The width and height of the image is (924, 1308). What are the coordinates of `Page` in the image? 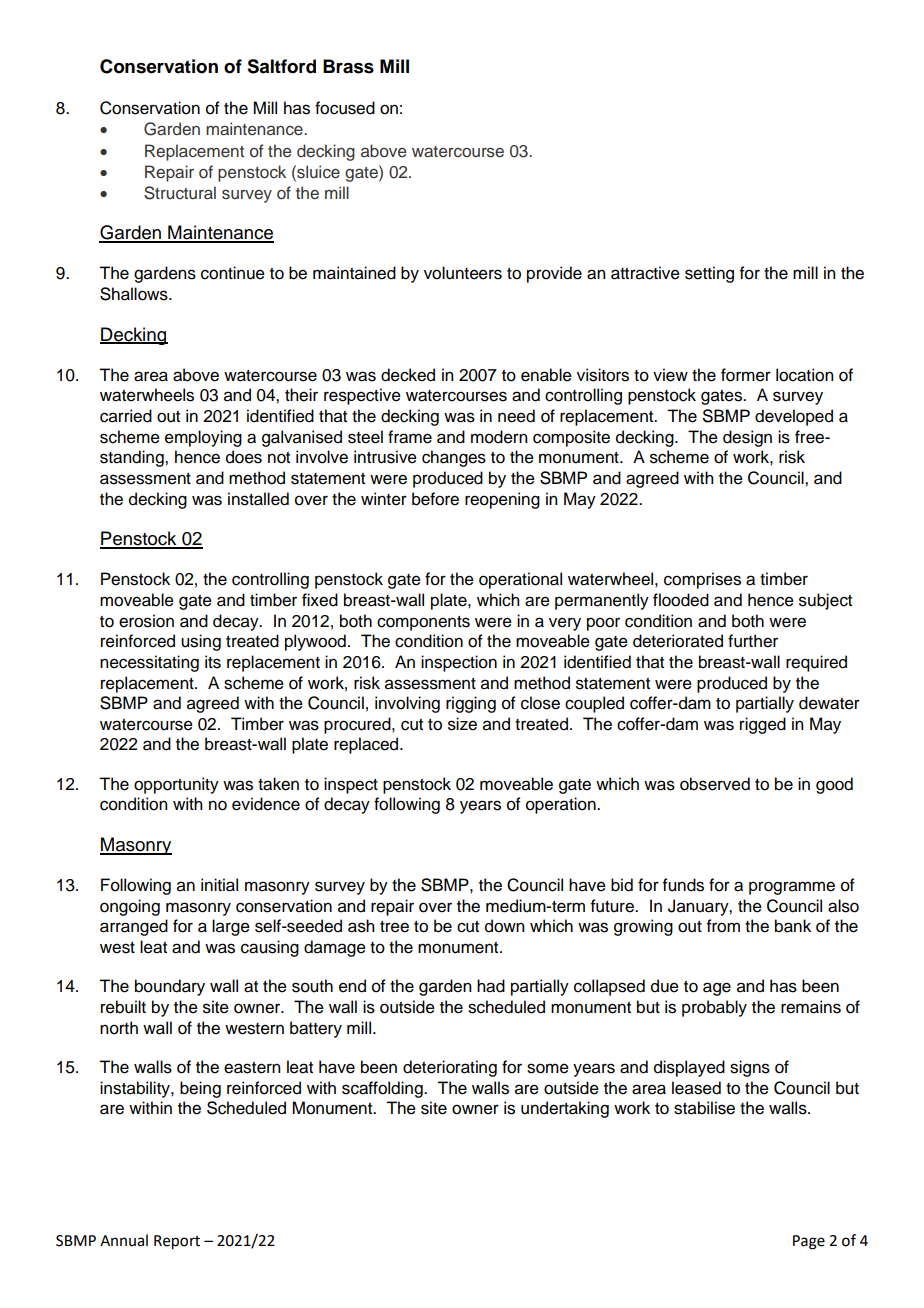 It's located at (809, 1242).
